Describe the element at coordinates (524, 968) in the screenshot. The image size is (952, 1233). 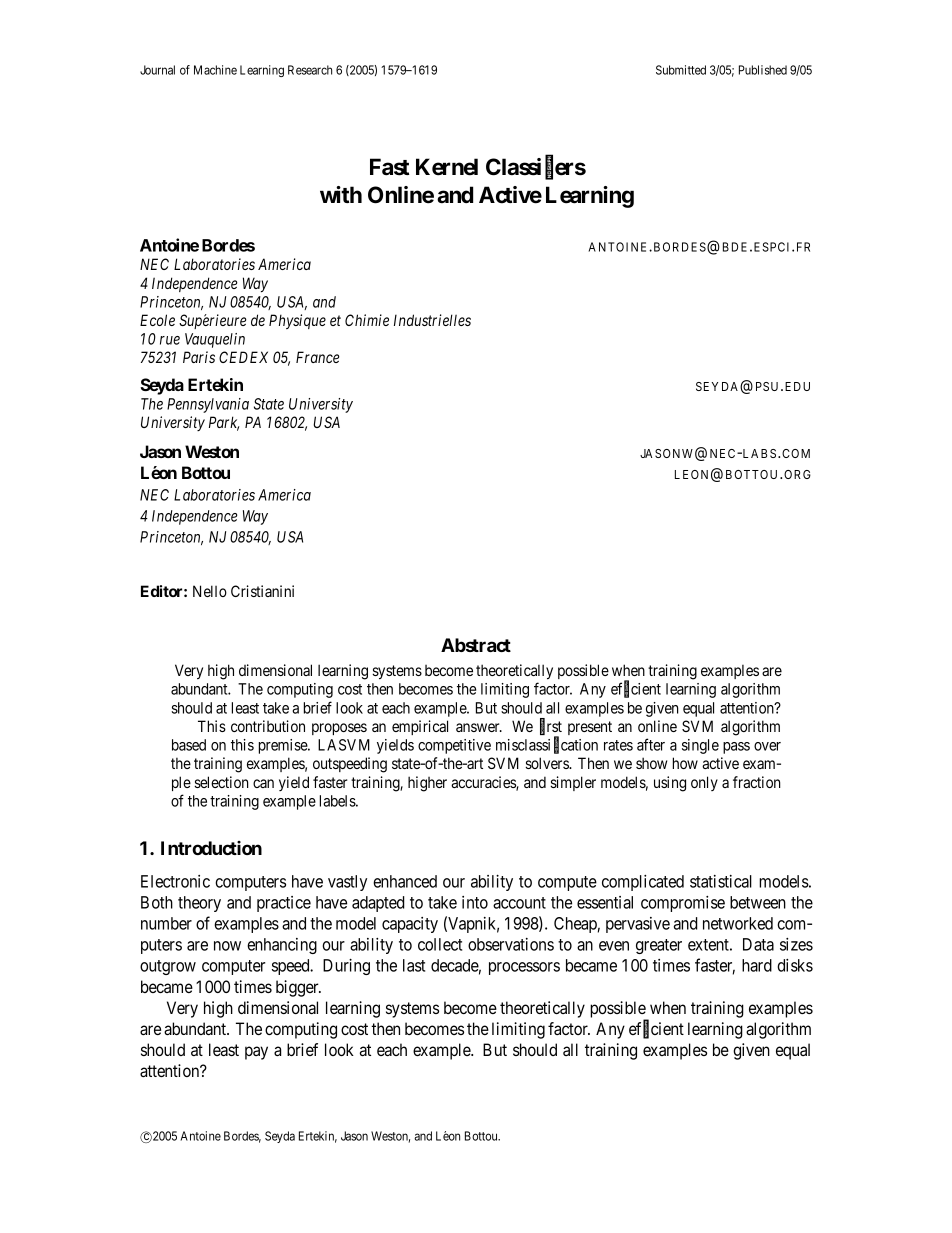
I see `processors` at that location.
